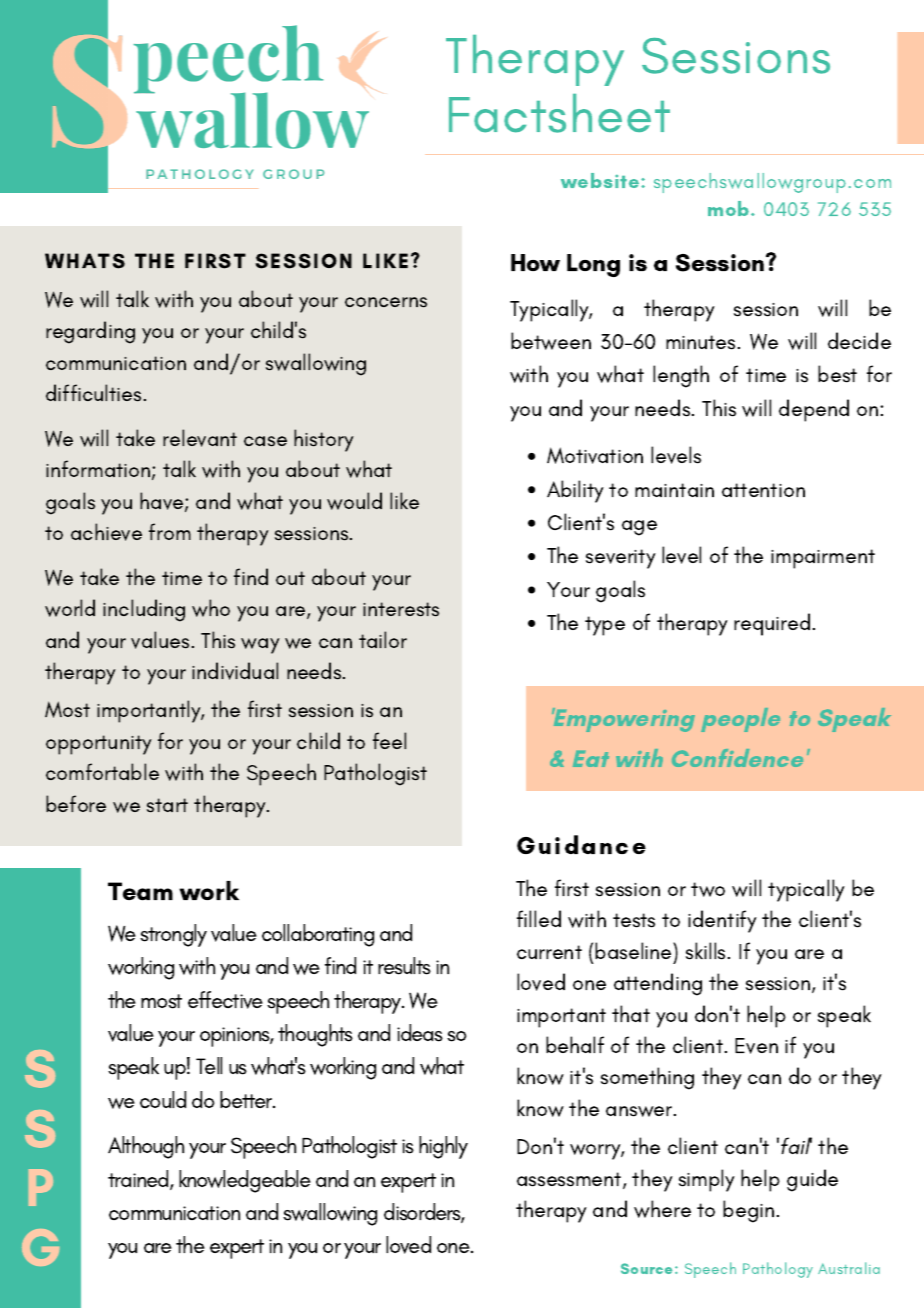  Describe the element at coordinates (404, 966) in the screenshot. I see `results` at that location.
